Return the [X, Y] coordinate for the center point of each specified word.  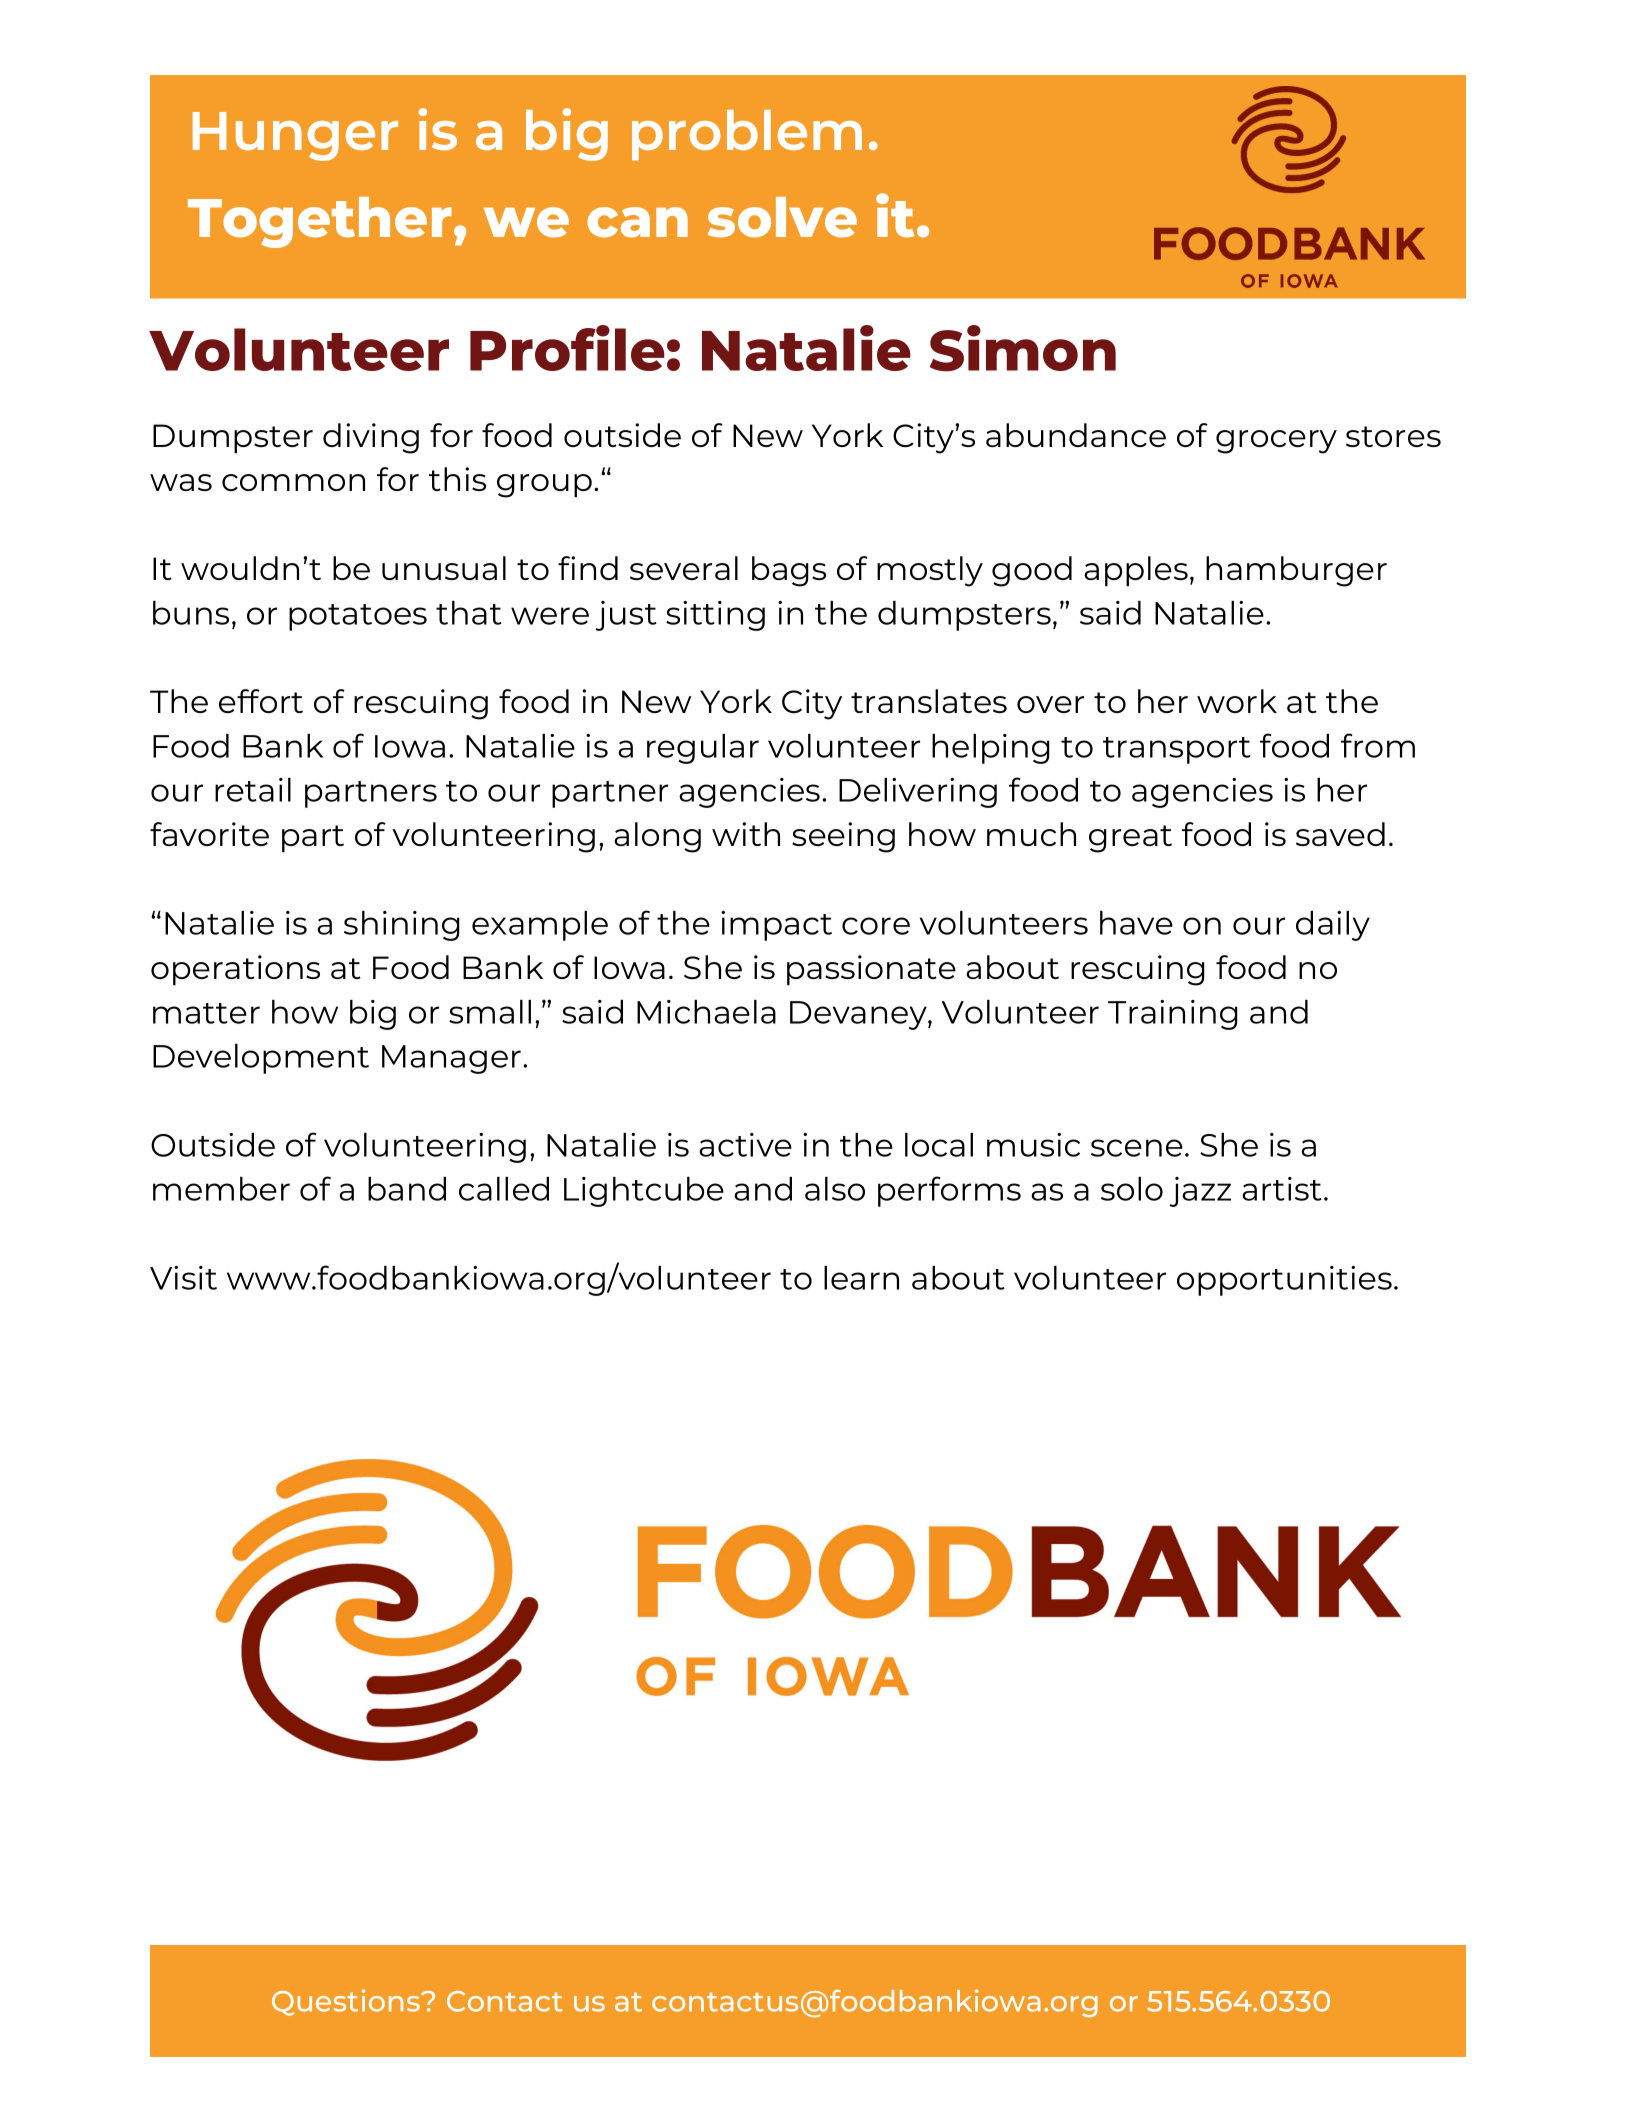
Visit [183, 1278]
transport [1177, 750]
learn [861, 1278]
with [746, 834]
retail [253, 790]
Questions [347, 2002]
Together [320, 222]
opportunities [1284, 1281]
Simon [1023, 348]
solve [782, 217]
